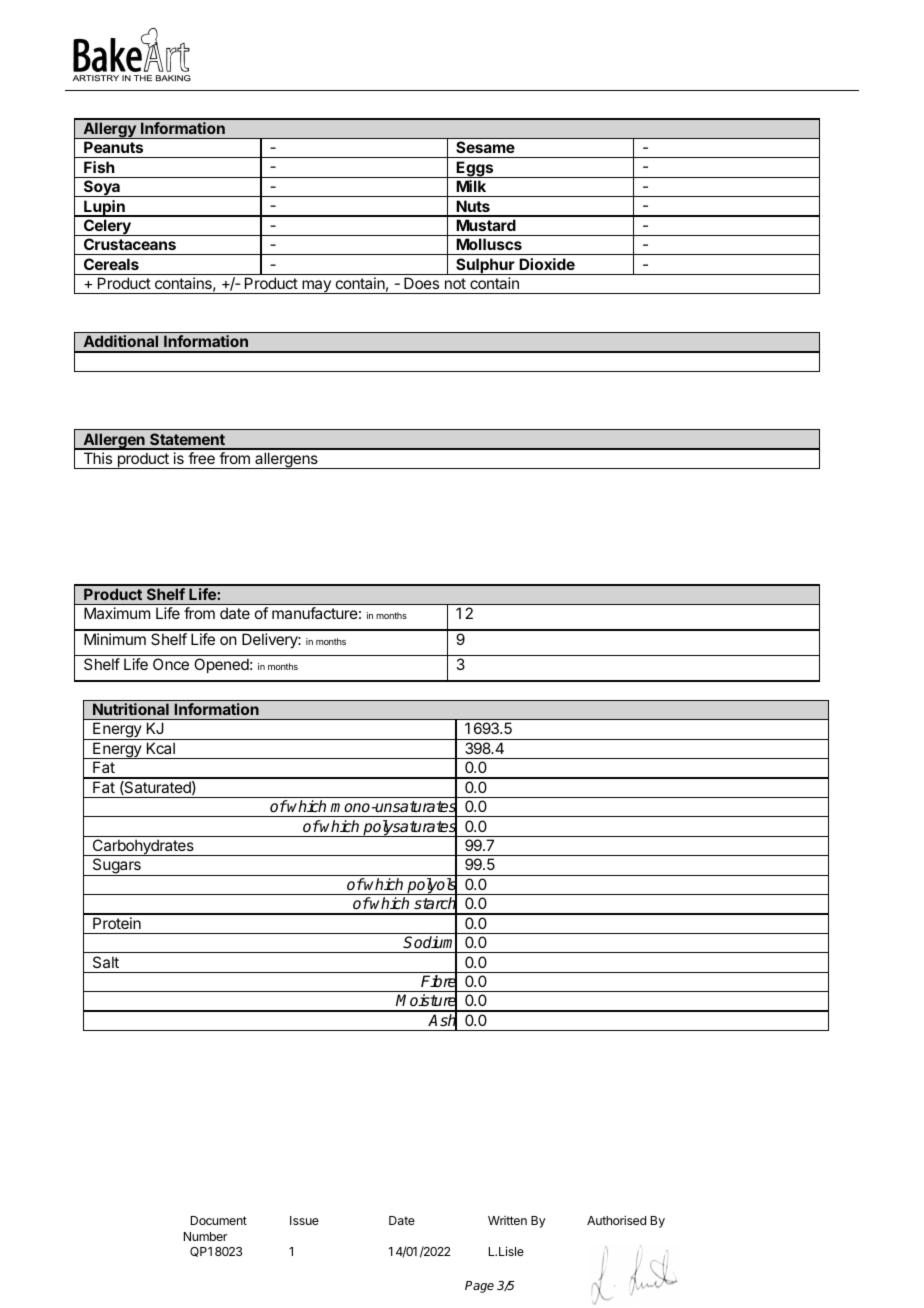 This screenshot has height=1308, width=924. What do you see at coordinates (117, 613) in the screenshot?
I see `Maximum` at bounding box center [117, 613].
